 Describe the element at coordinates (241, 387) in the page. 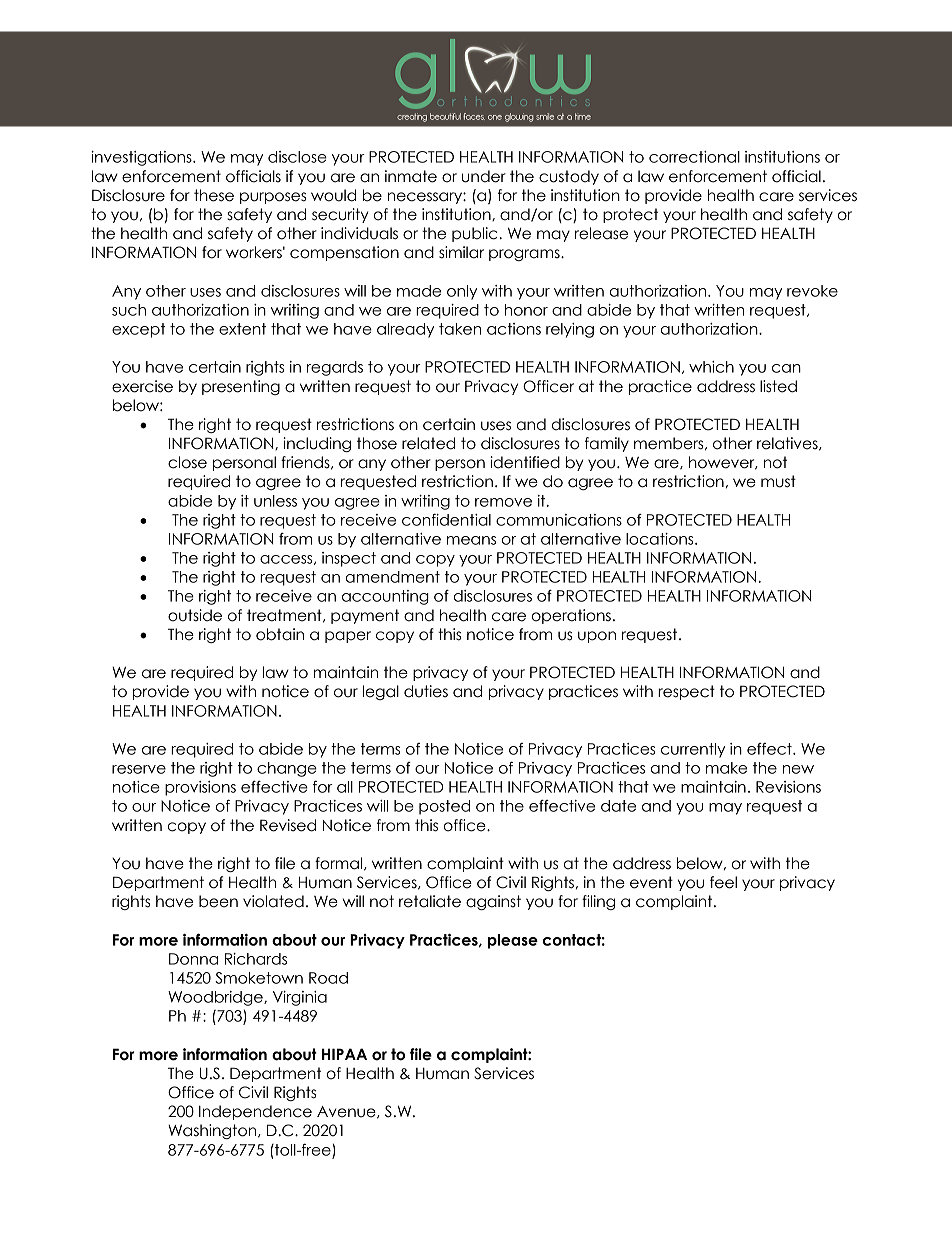

I see `presenting` at that location.
